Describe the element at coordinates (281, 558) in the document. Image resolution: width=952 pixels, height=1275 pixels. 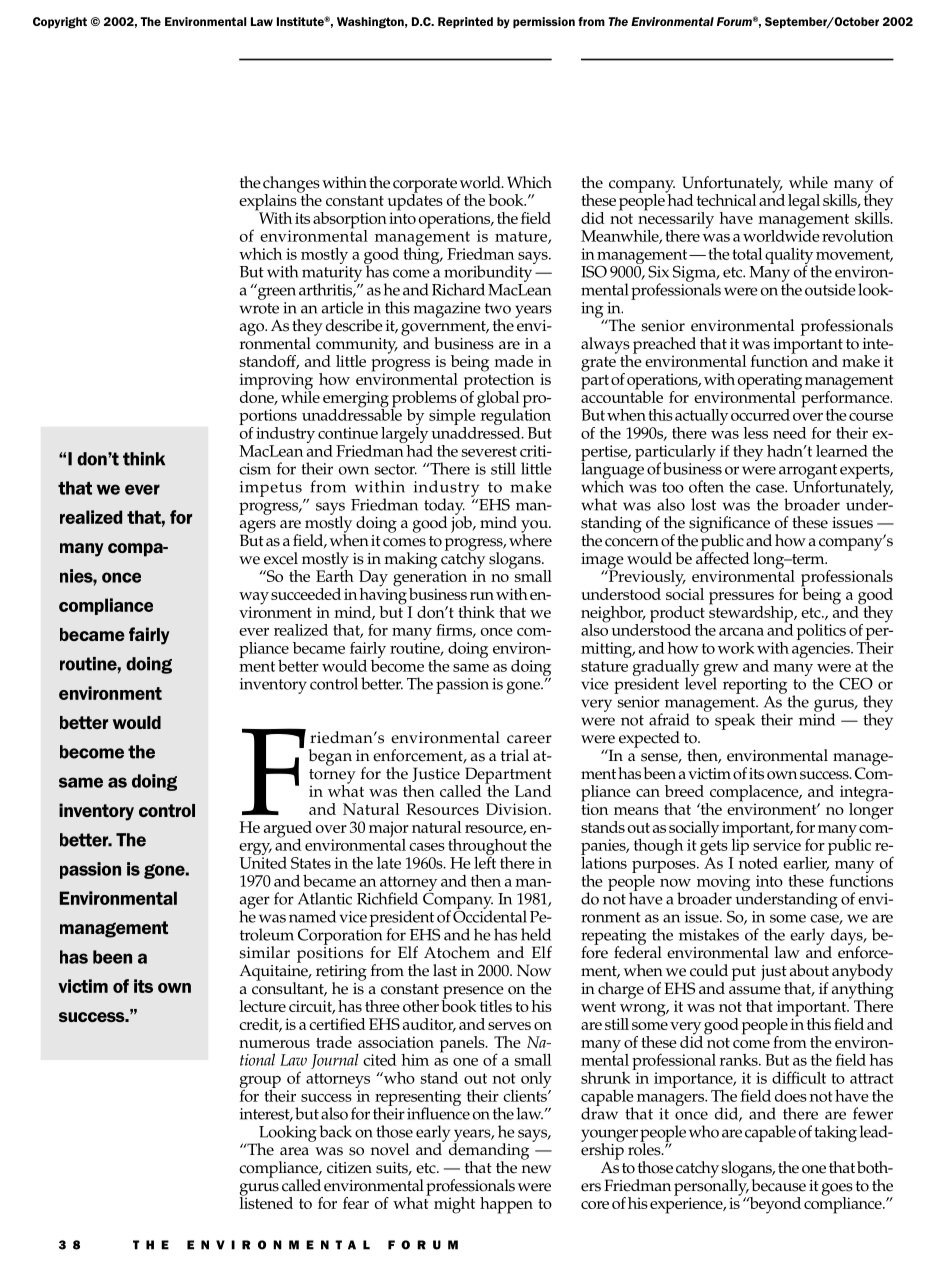
I see `excel` at that location.
